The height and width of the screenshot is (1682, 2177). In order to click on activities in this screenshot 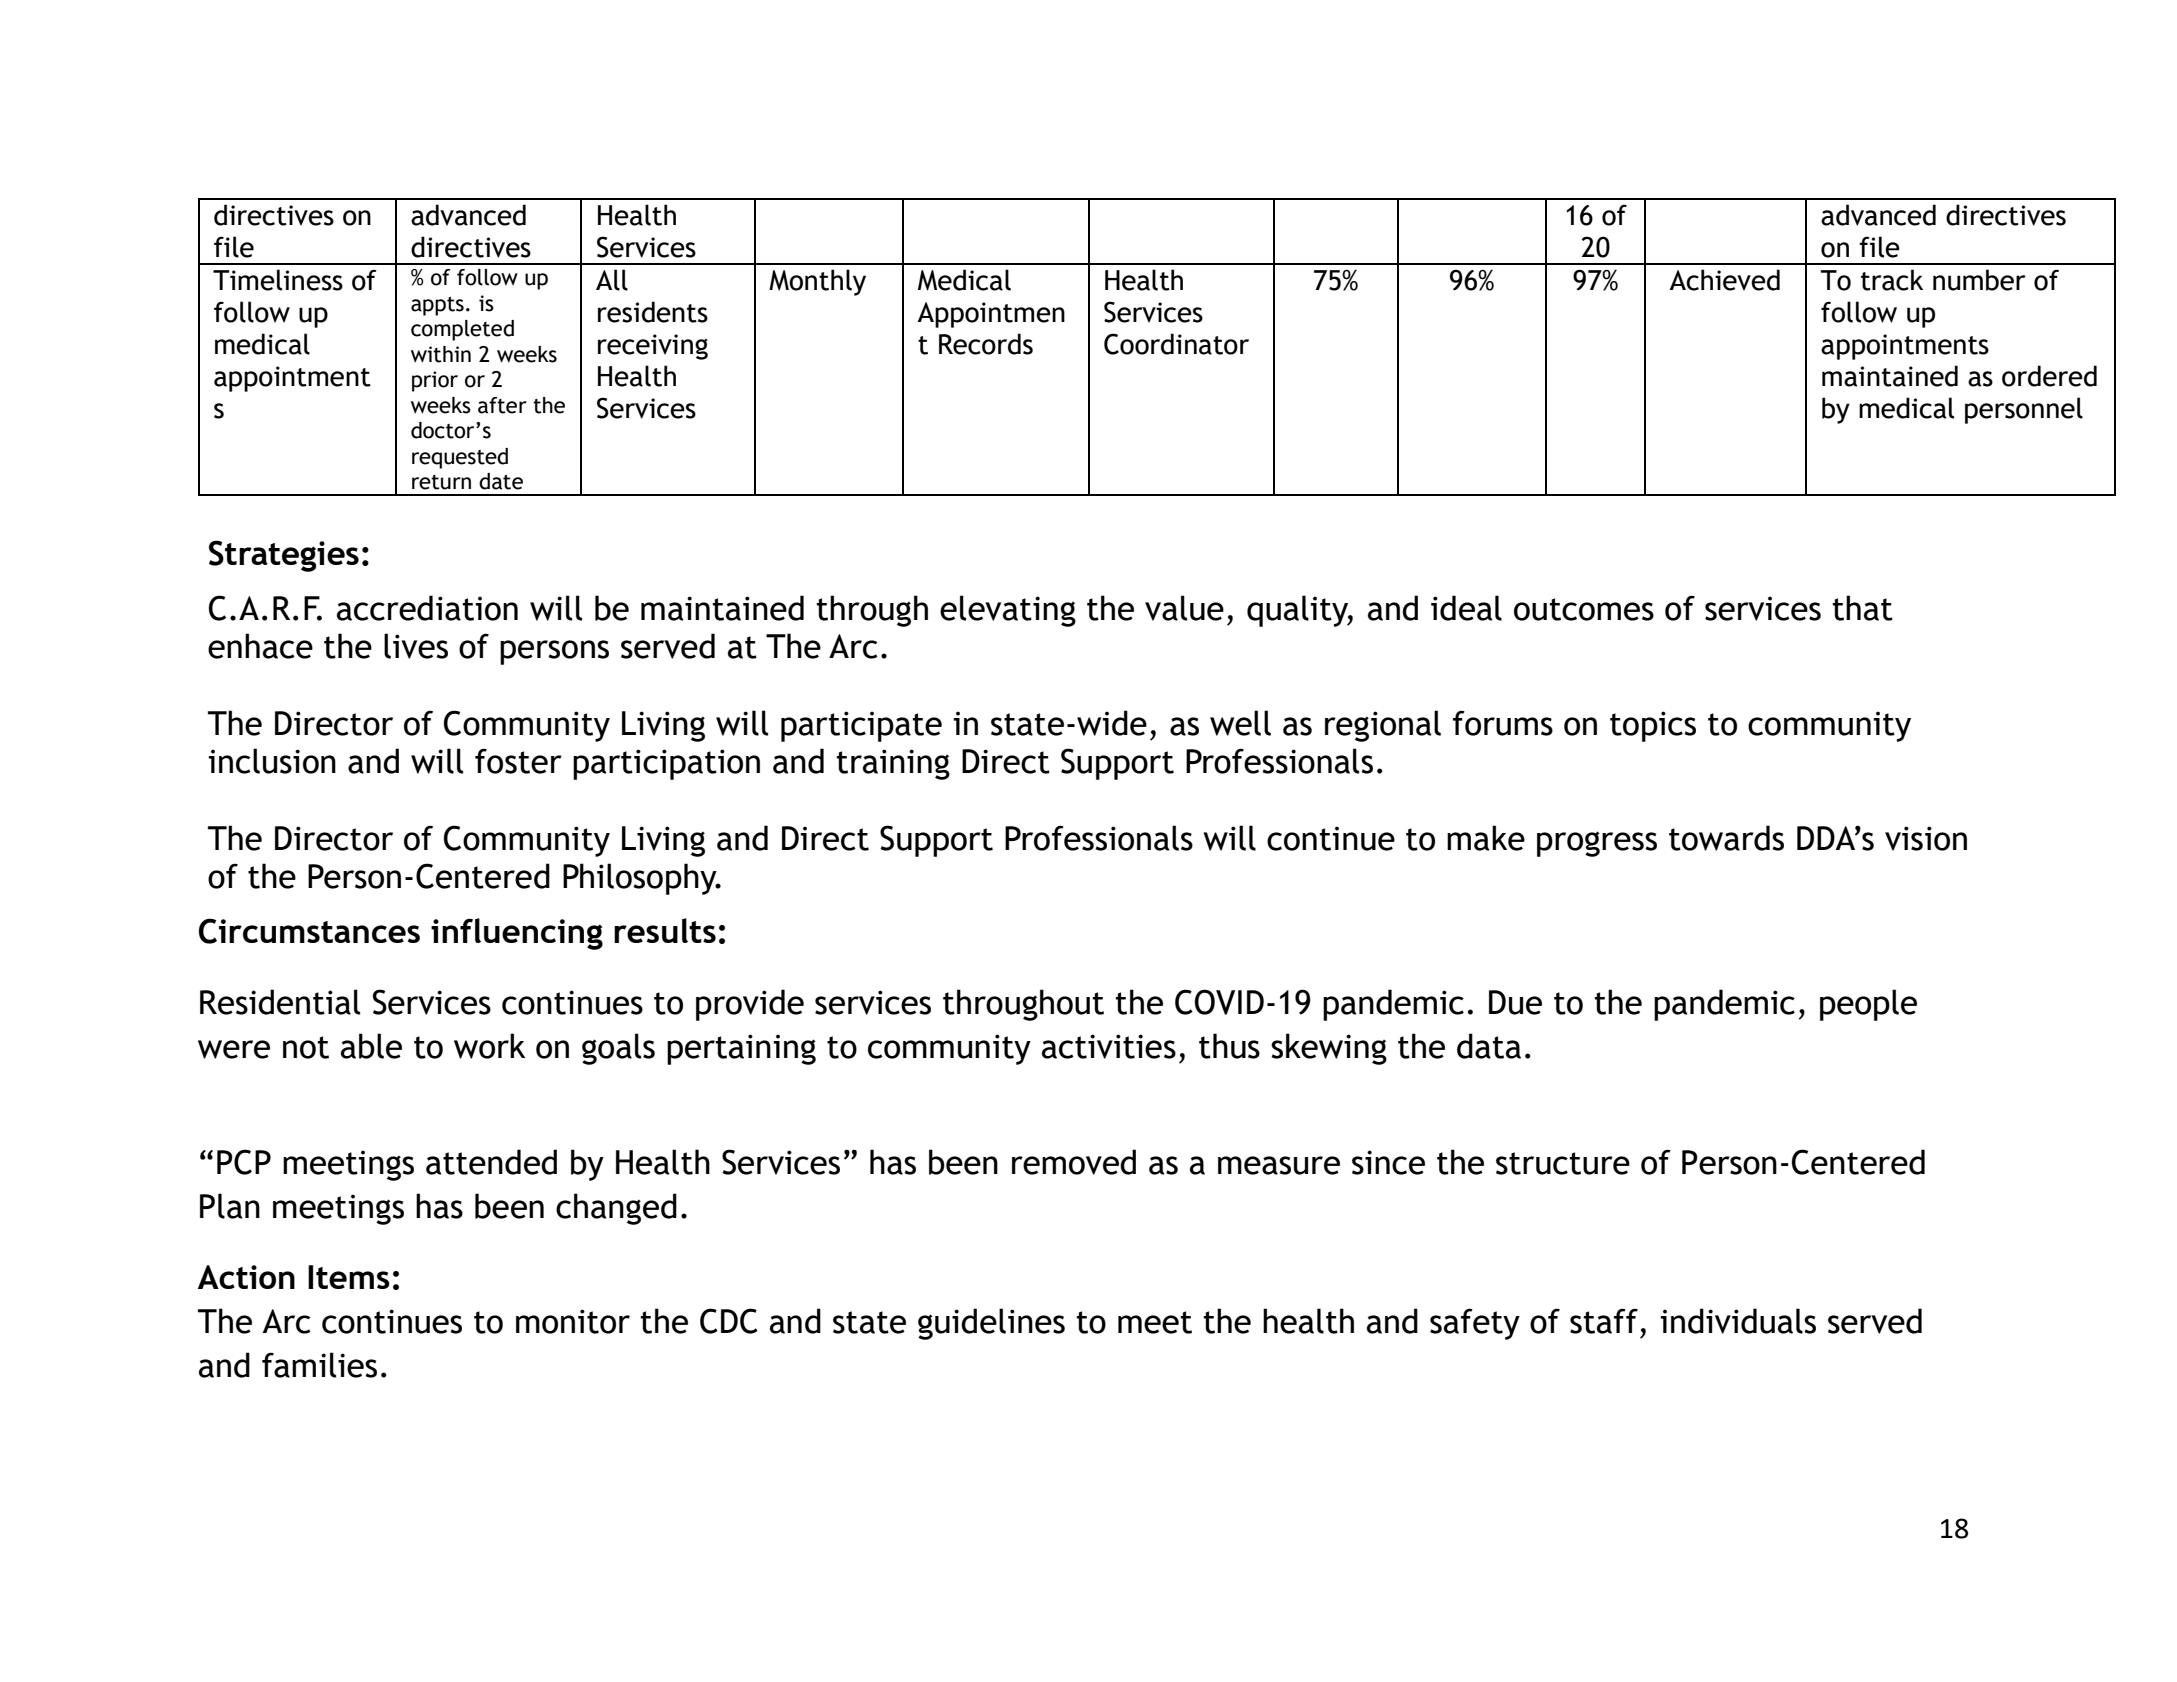, I will do `click(1109, 1046)`.
